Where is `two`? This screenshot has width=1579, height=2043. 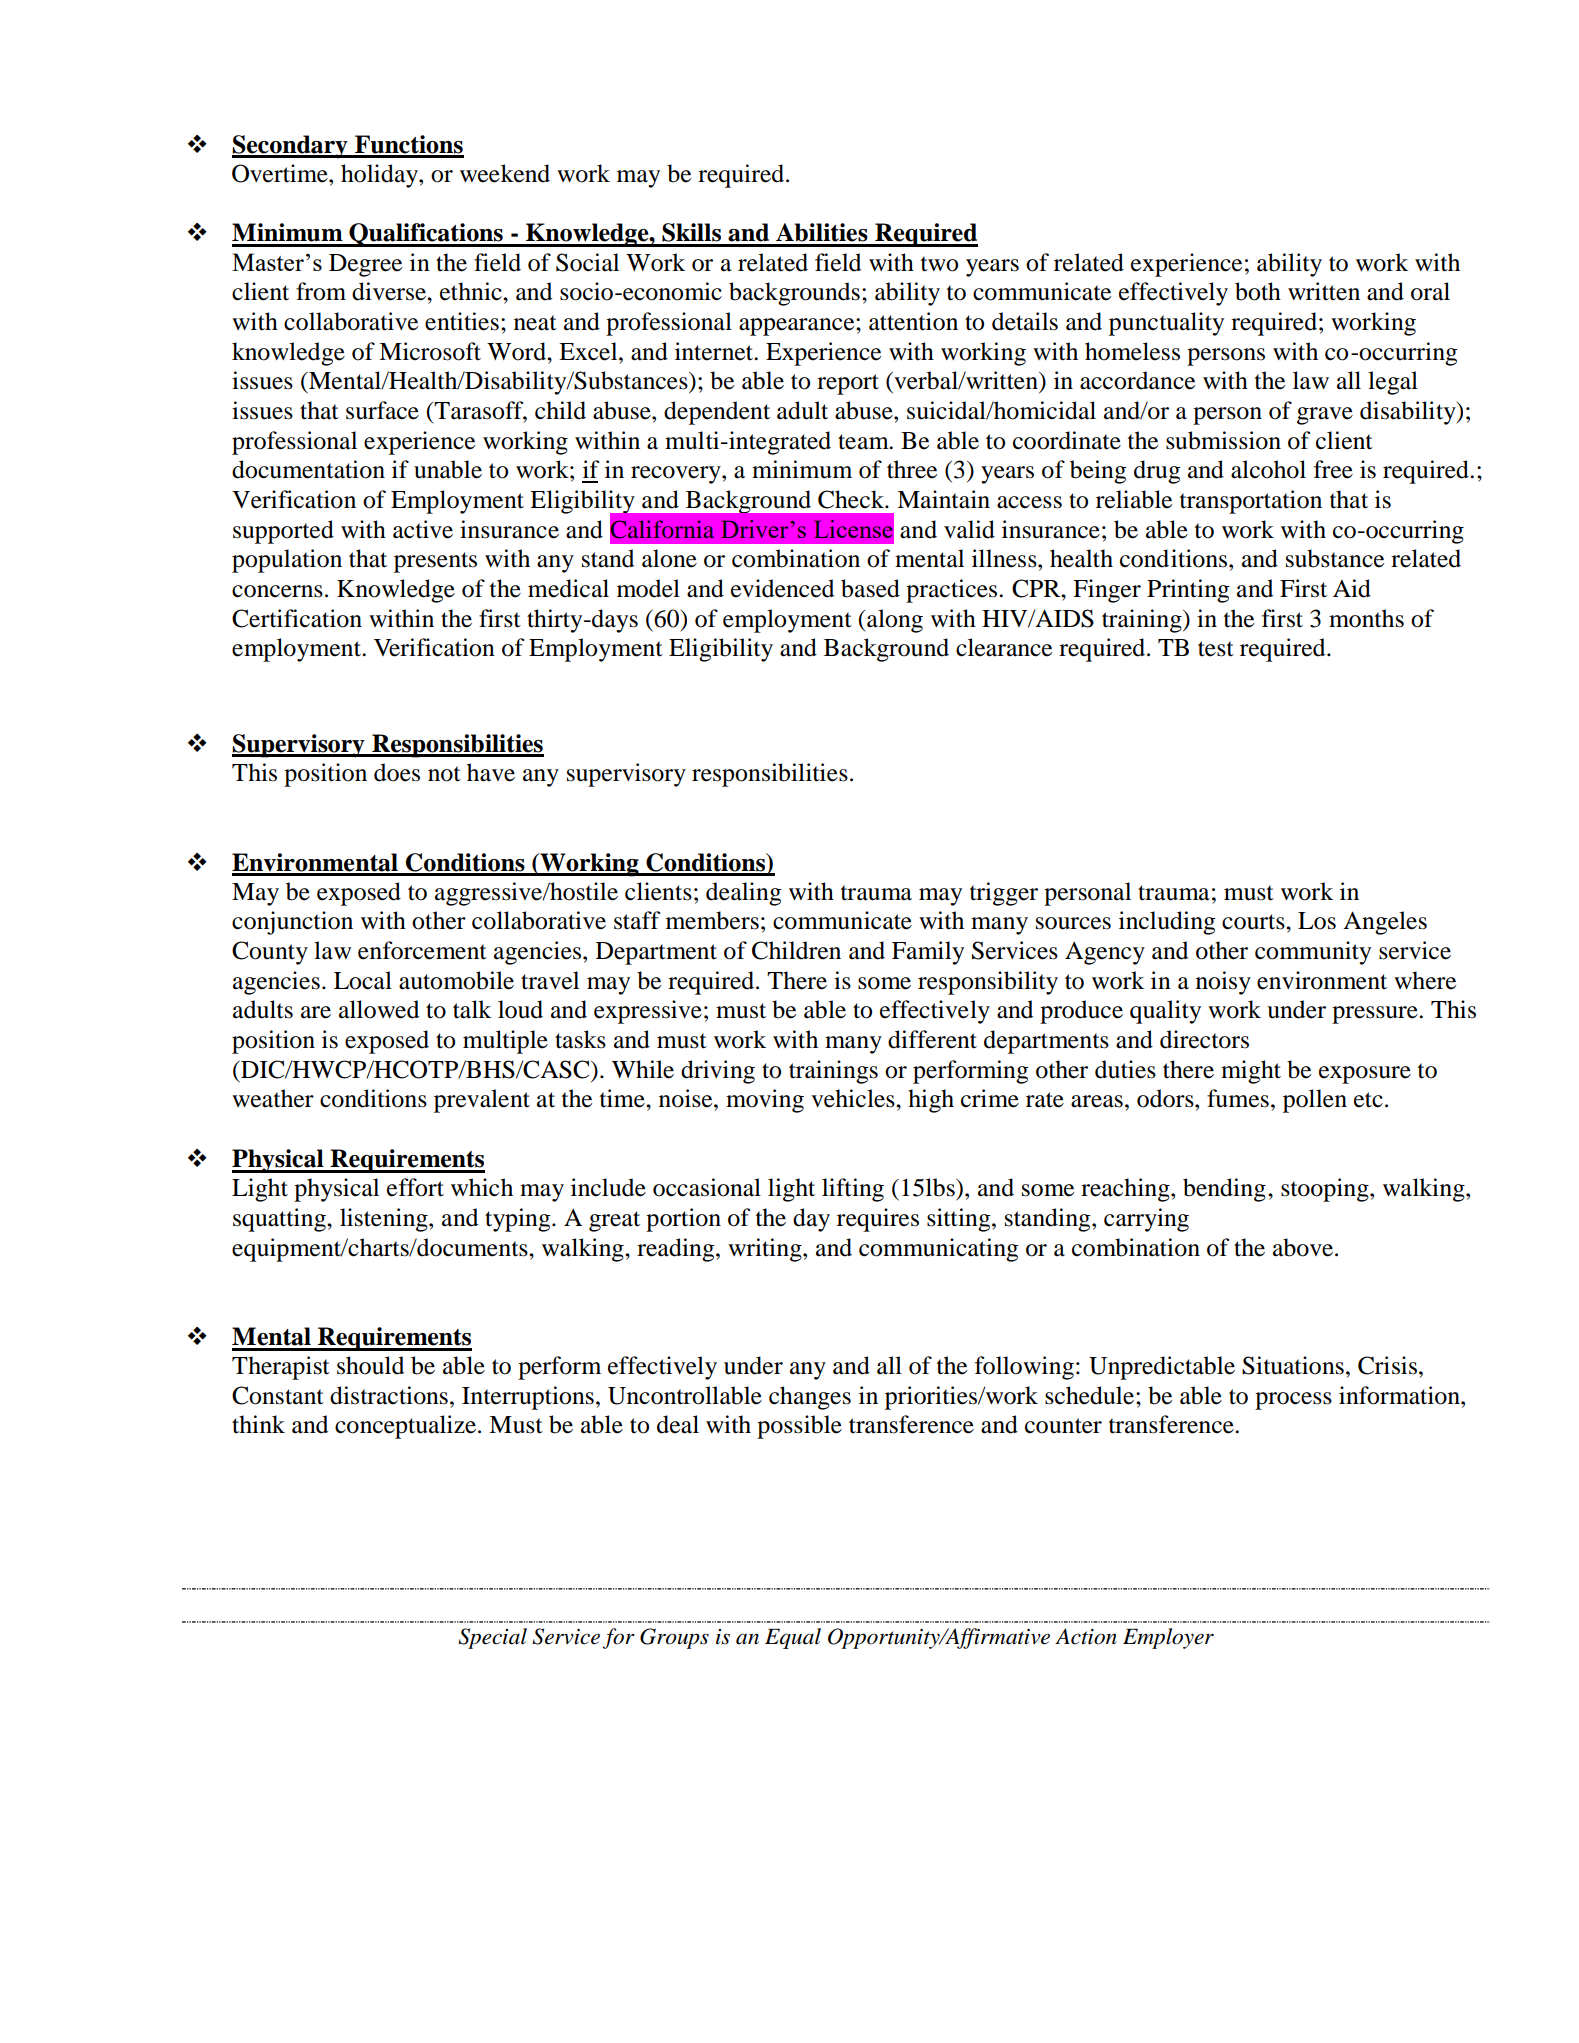 two is located at coordinates (939, 264).
